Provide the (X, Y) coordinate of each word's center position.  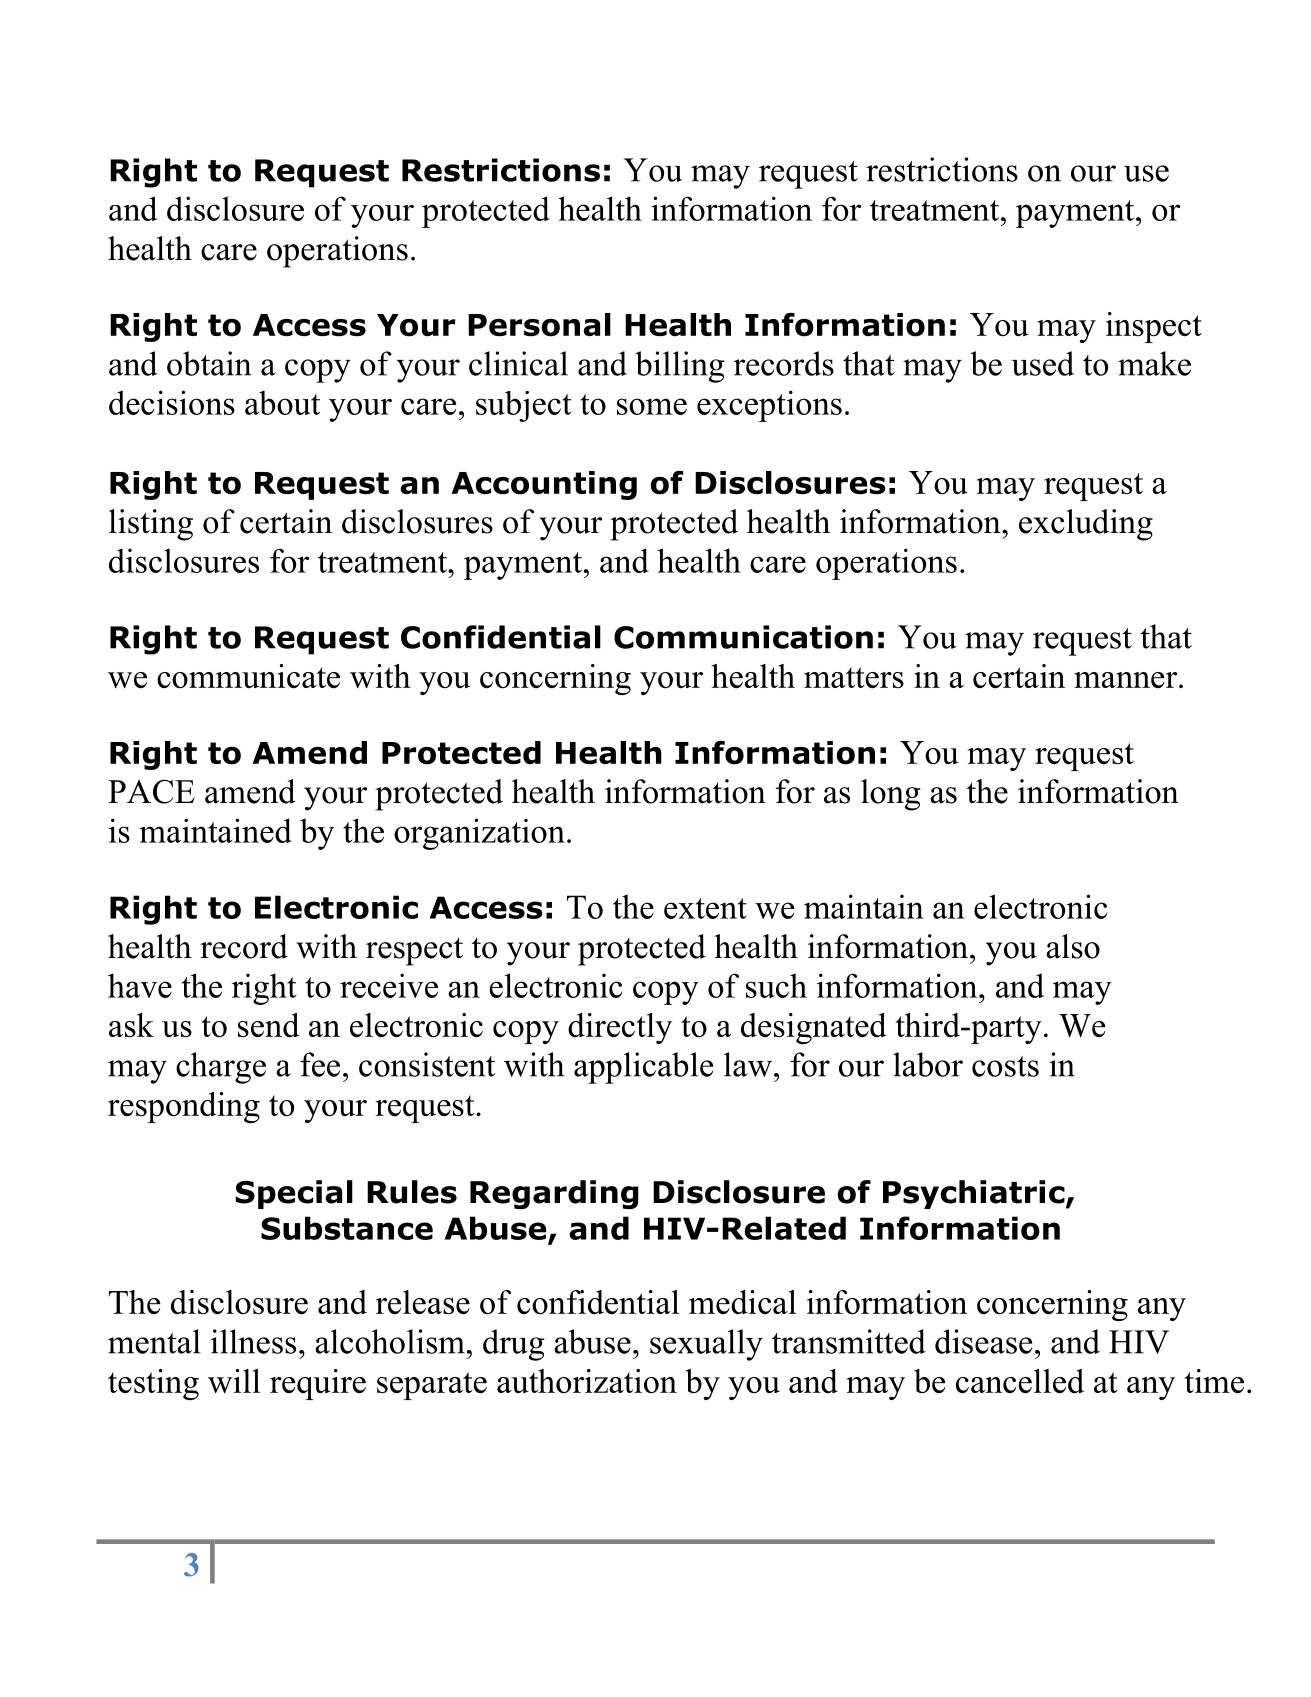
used (1042, 363)
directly (620, 1028)
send (269, 1025)
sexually (706, 1345)
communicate (248, 676)
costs (1005, 1066)
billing (680, 367)
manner (1125, 680)
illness (253, 1341)
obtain (209, 363)
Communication (743, 637)
